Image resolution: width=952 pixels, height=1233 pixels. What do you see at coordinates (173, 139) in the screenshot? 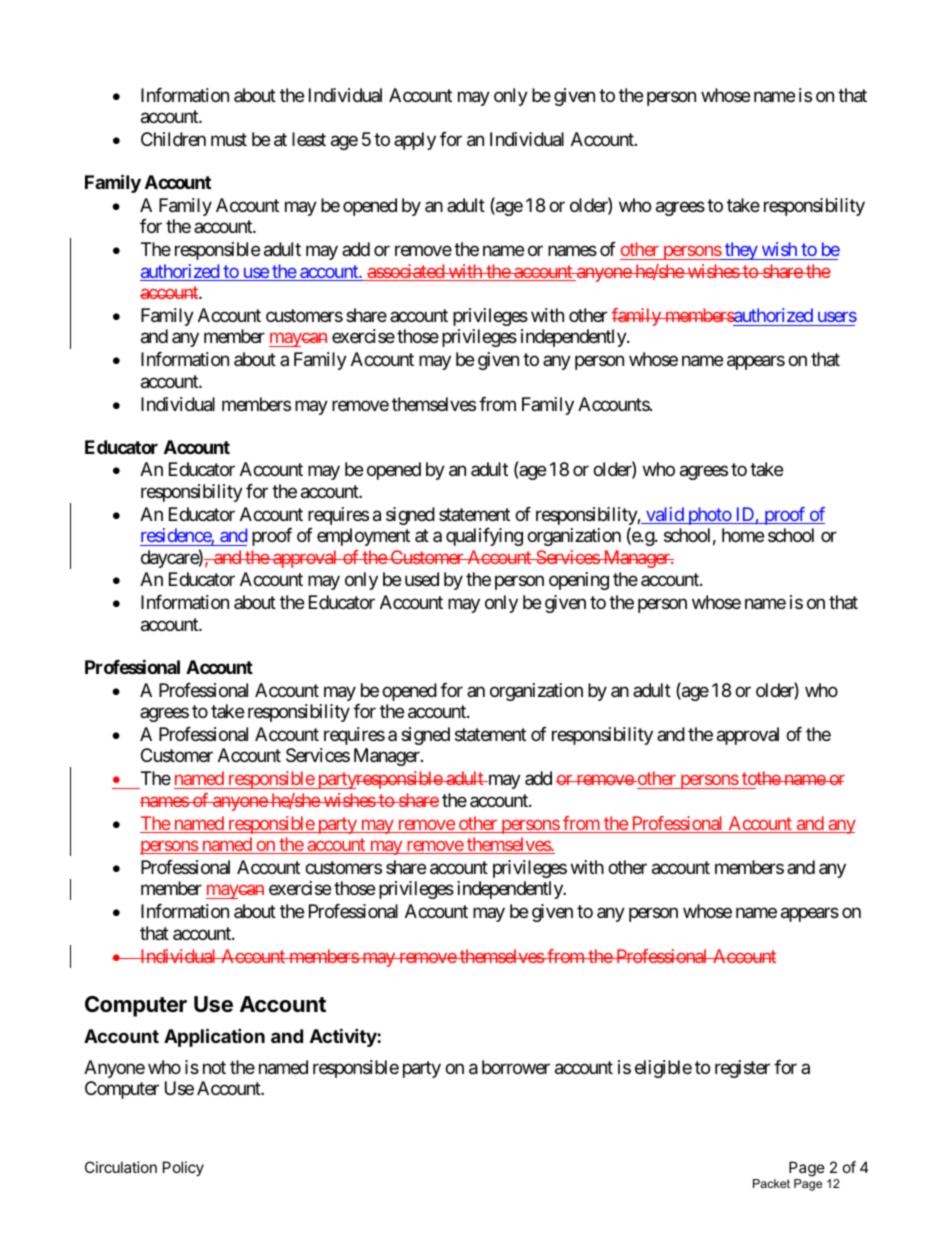
I see `Children` at bounding box center [173, 139].
